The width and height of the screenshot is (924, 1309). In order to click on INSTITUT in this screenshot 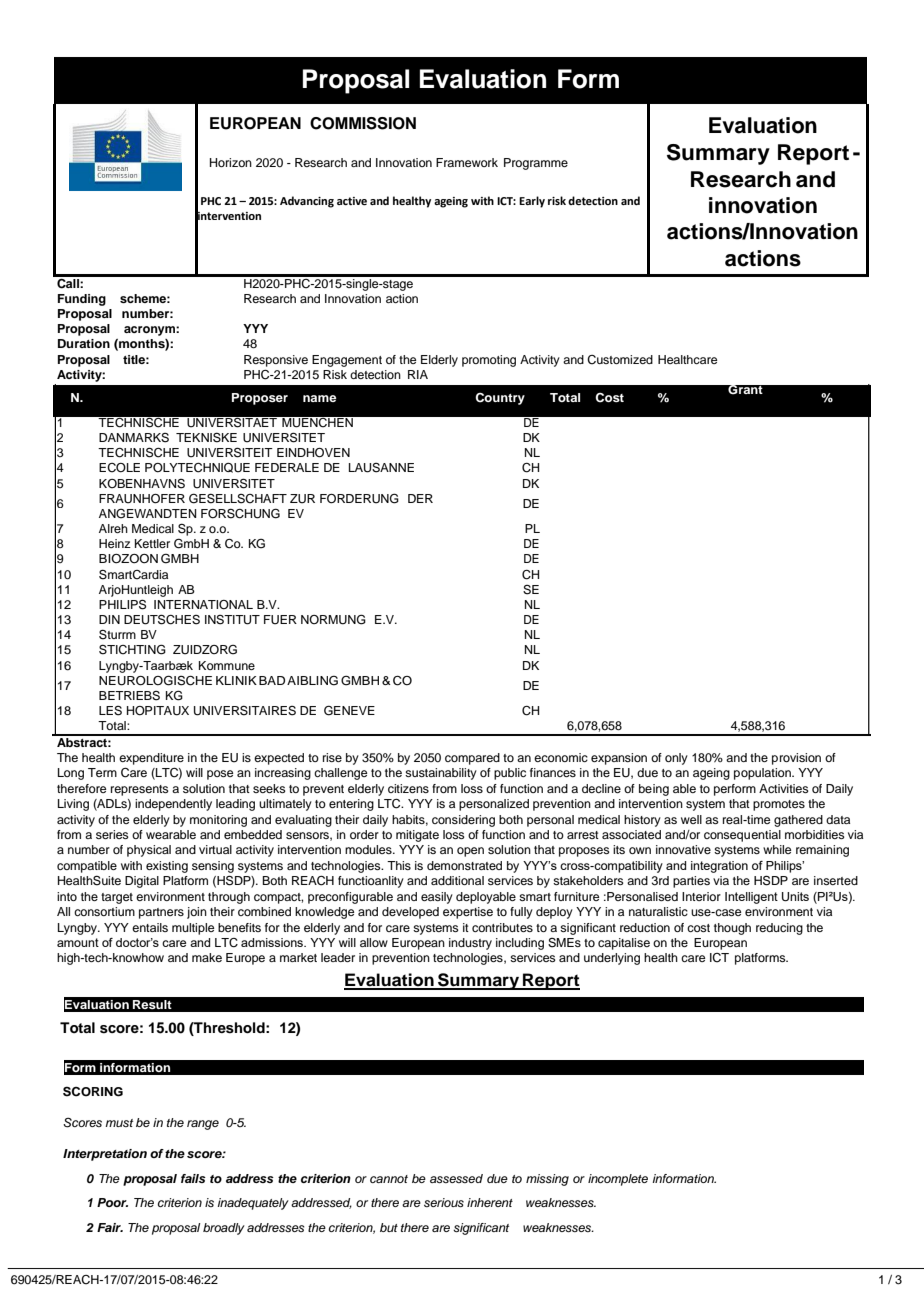, I will do `click(232, 620)`.
